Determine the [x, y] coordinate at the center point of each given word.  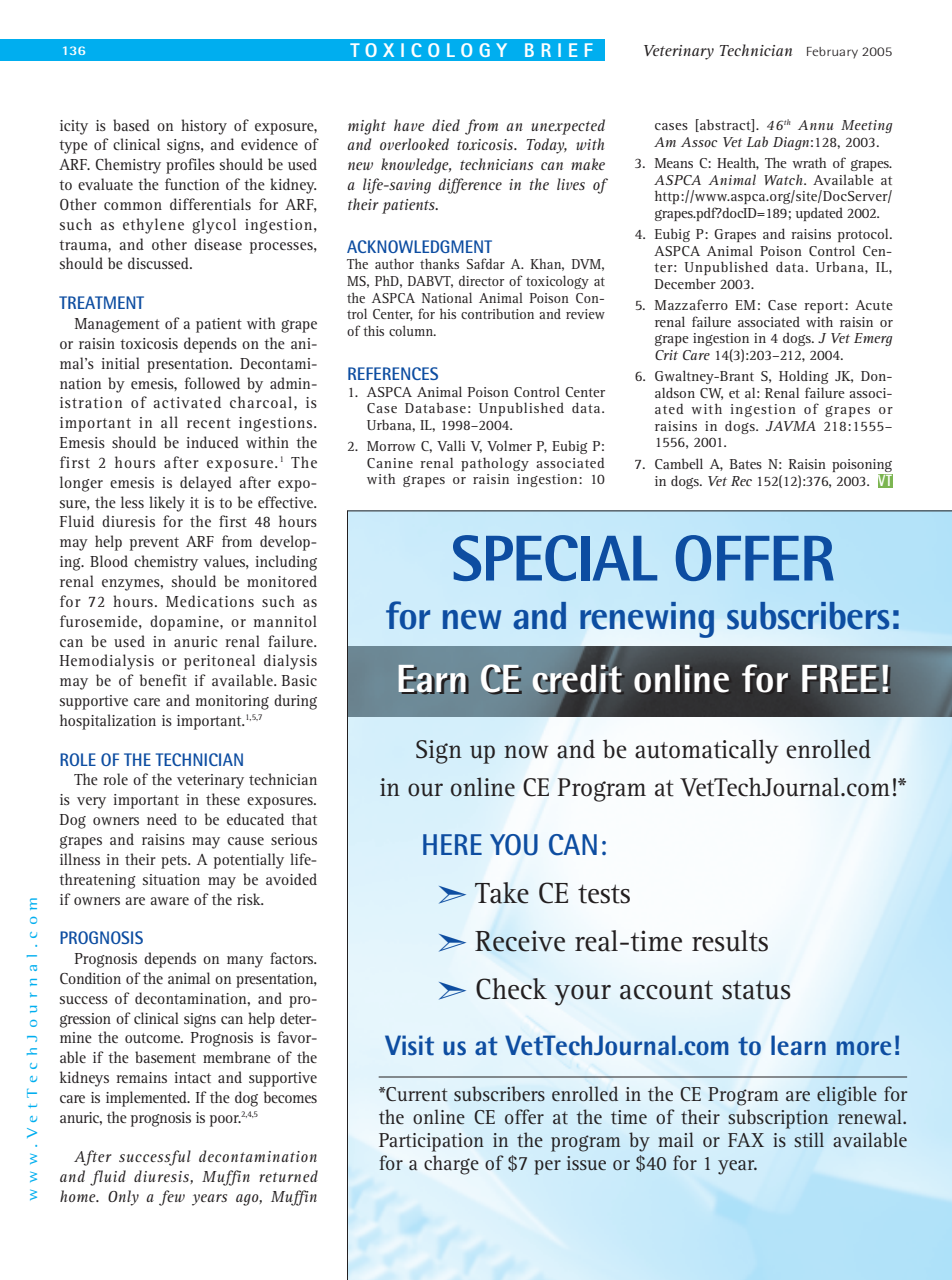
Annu [815, 125]
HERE [452, 844]
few [172, 1198]
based [131, 125]
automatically [707, 751]
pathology [495, 464]
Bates [746, 464]
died [446, 125]
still [809, 1139]
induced [212, 442]
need [162, 819]
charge [451, 1165]
